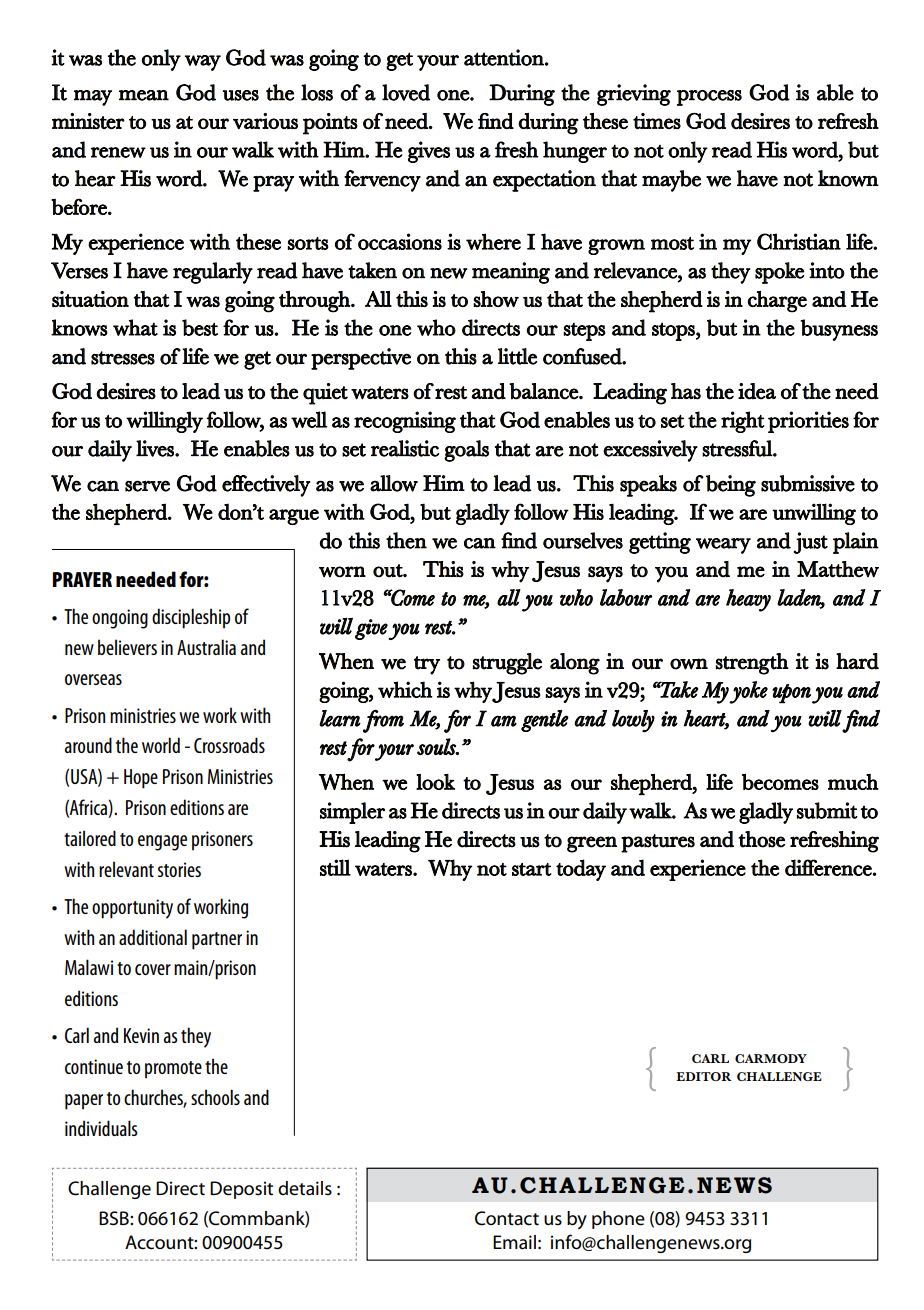 Image resolution: width=924 pixels, height=1310 pixels. What do you see at coordinates (532, 869) in the document?
I see `start` at bounding box center [532, 869].
